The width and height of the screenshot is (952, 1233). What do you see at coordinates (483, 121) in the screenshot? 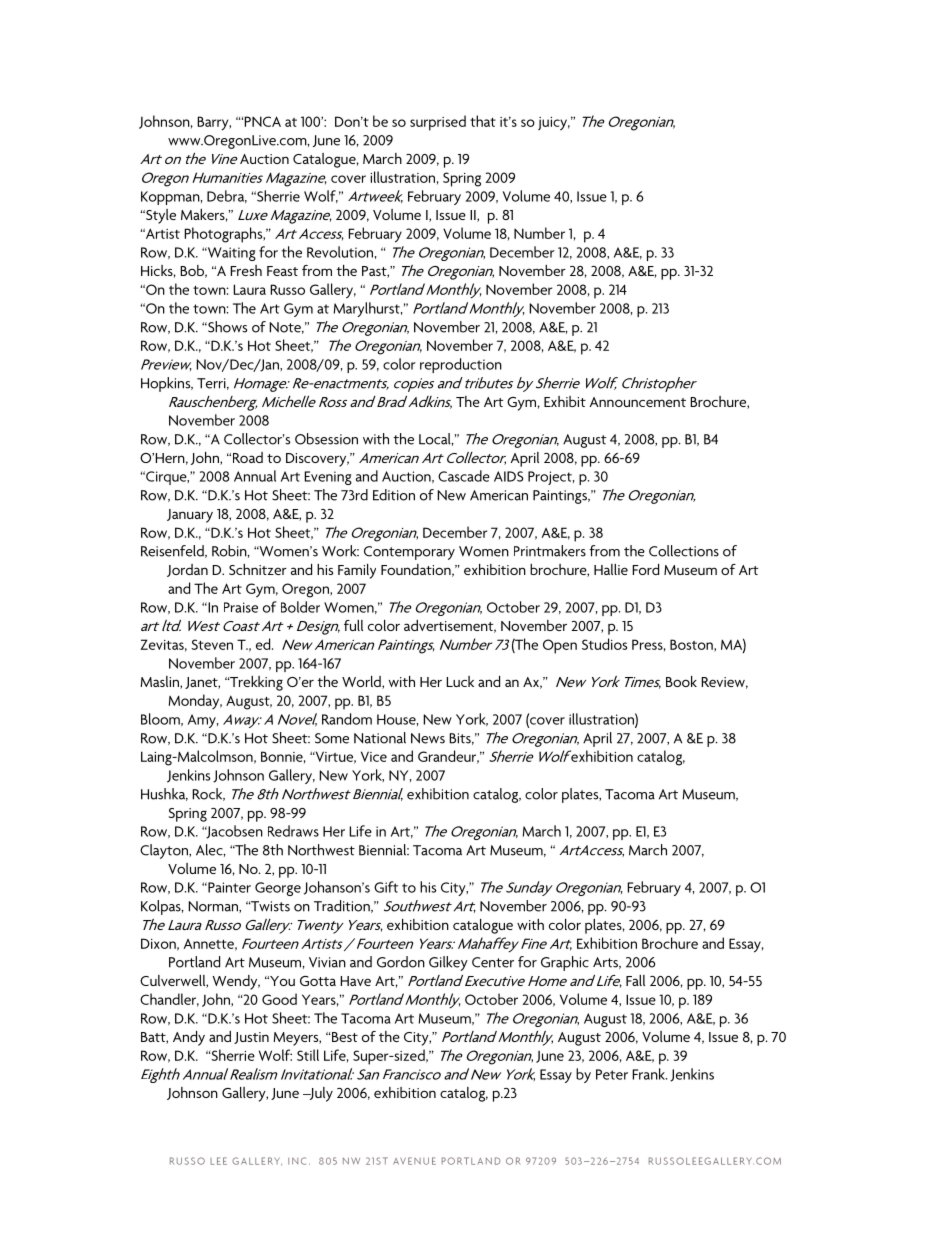
I see `that` at bounding box center [483, 121].
